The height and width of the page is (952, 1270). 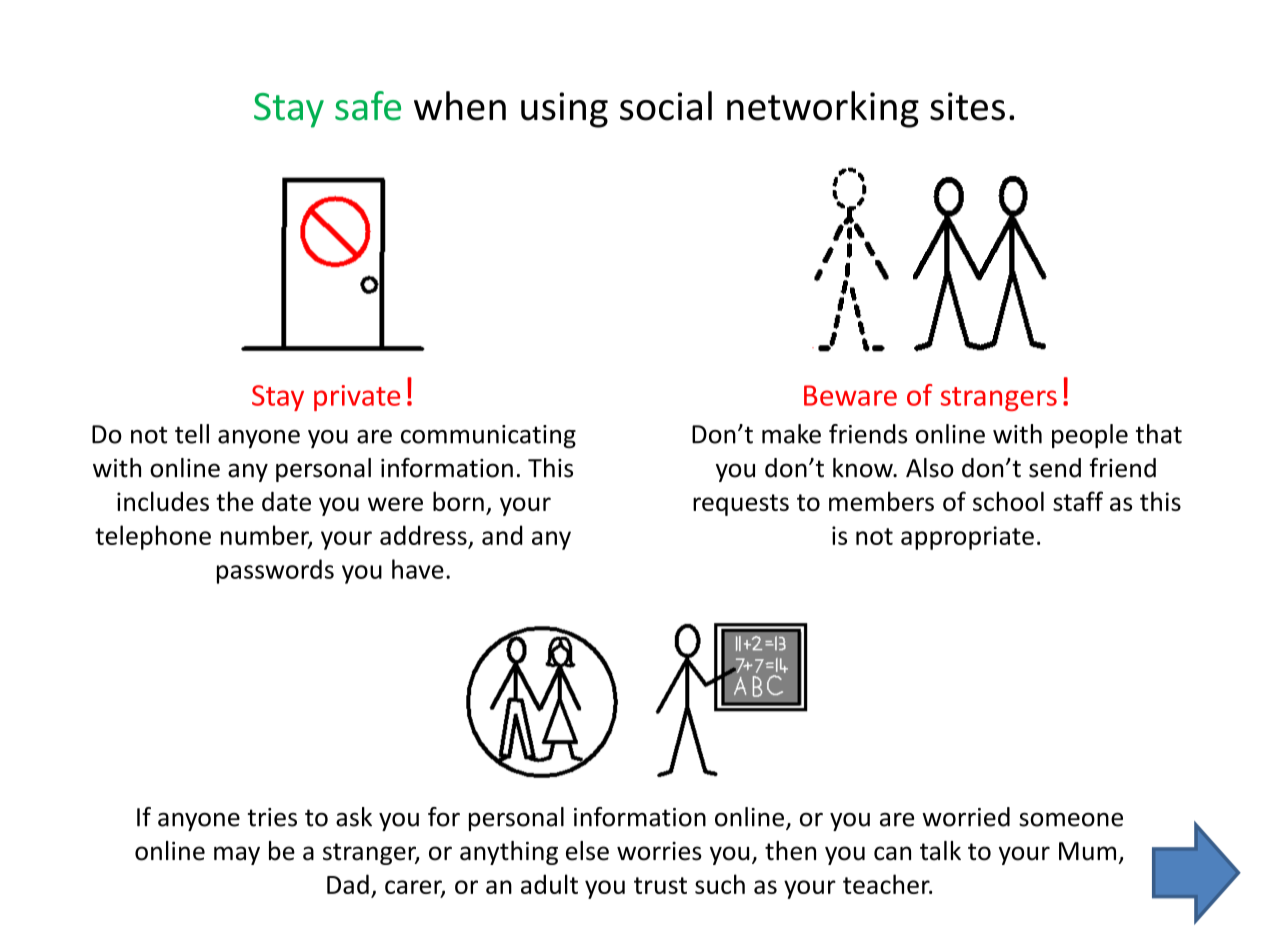 What do you see at coordinates (1008, 501) in the page?
I see `school` at bounding box center [1008, 501].
